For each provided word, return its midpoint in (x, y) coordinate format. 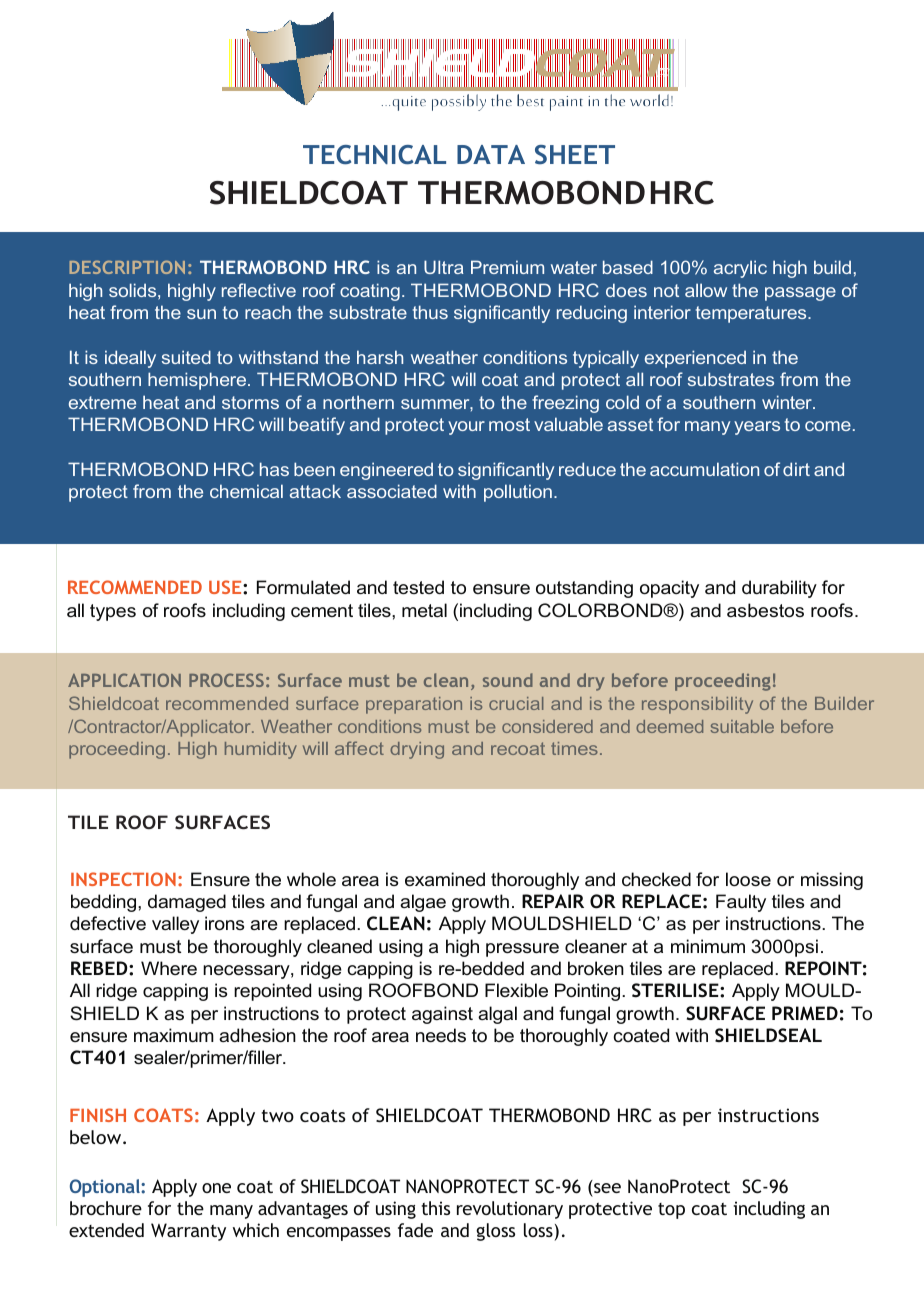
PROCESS (226, 680)
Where (169, 968)
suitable (742, 726)
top (671, 1211)
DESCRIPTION (127, 267)
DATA (491, 154)
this (435, 1208)
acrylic (740, 269)
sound (508, 680)
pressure (522, 950)
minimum (708, 946)
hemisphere (198, 381)
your (466, 428)
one (216, 1188)
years (757, 428)
